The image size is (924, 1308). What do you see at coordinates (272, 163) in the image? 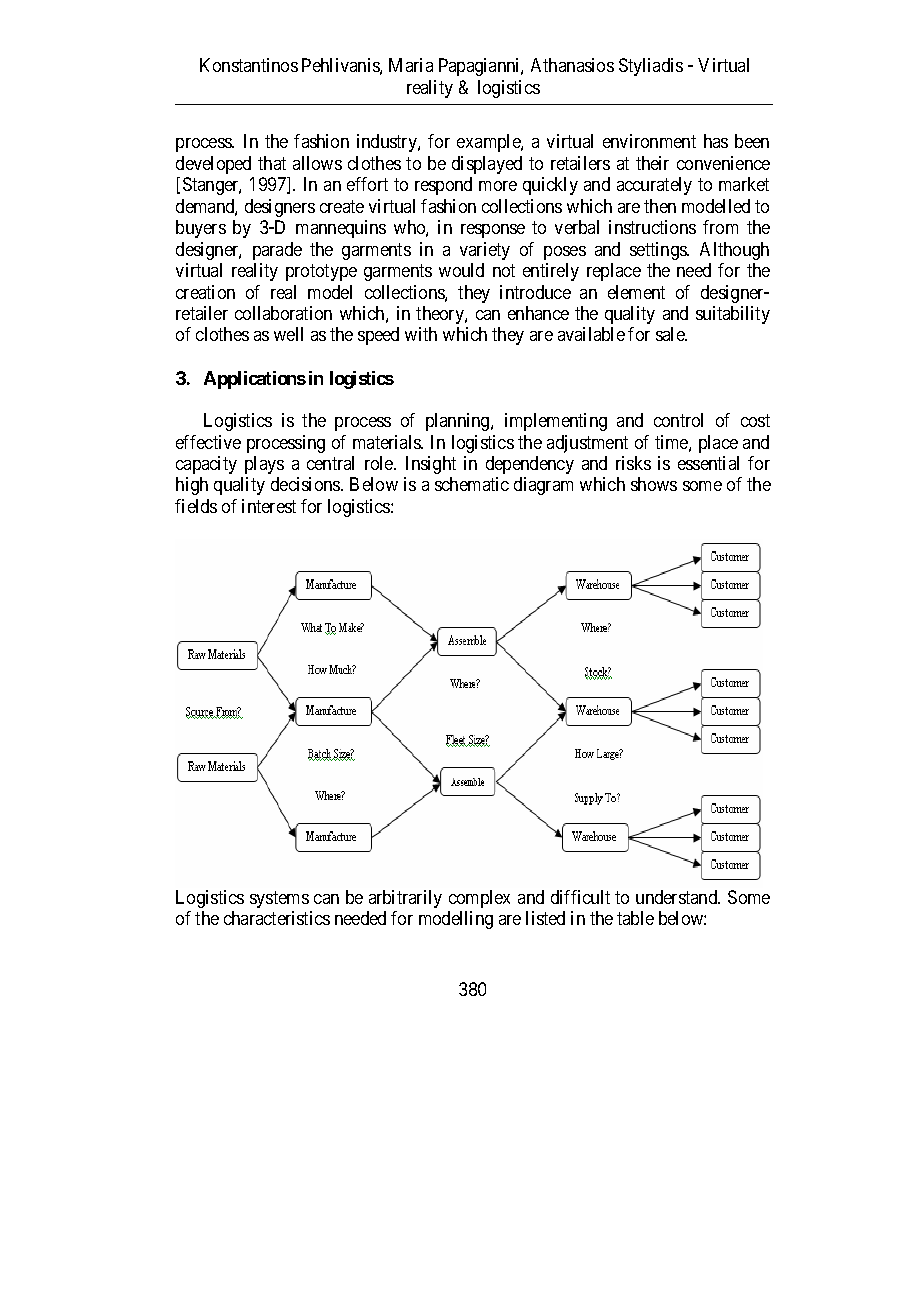
I see `that` at bounding box center [272, 163].
